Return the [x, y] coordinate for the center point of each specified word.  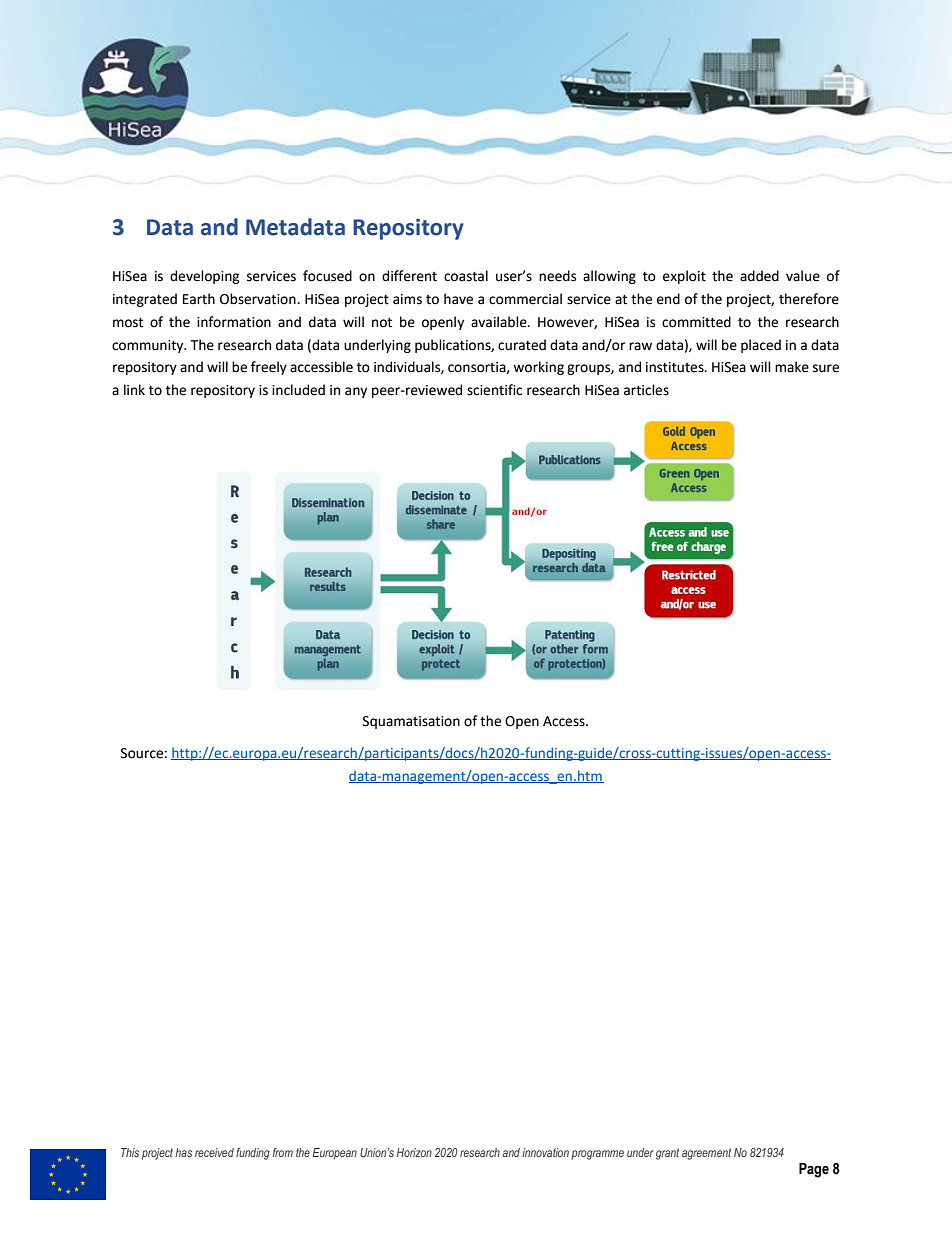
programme [597, 1155]
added [759, 276]
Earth [199, 299]
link [134, 389]
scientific [494, 390]
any [356, 392]
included [298, 390]
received [214, 1152]
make [792, 367]
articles [646, 390]
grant [667, 1154]
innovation [545, 1152]
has [183, 1152]
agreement [706, 1154]
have [458, 299]
